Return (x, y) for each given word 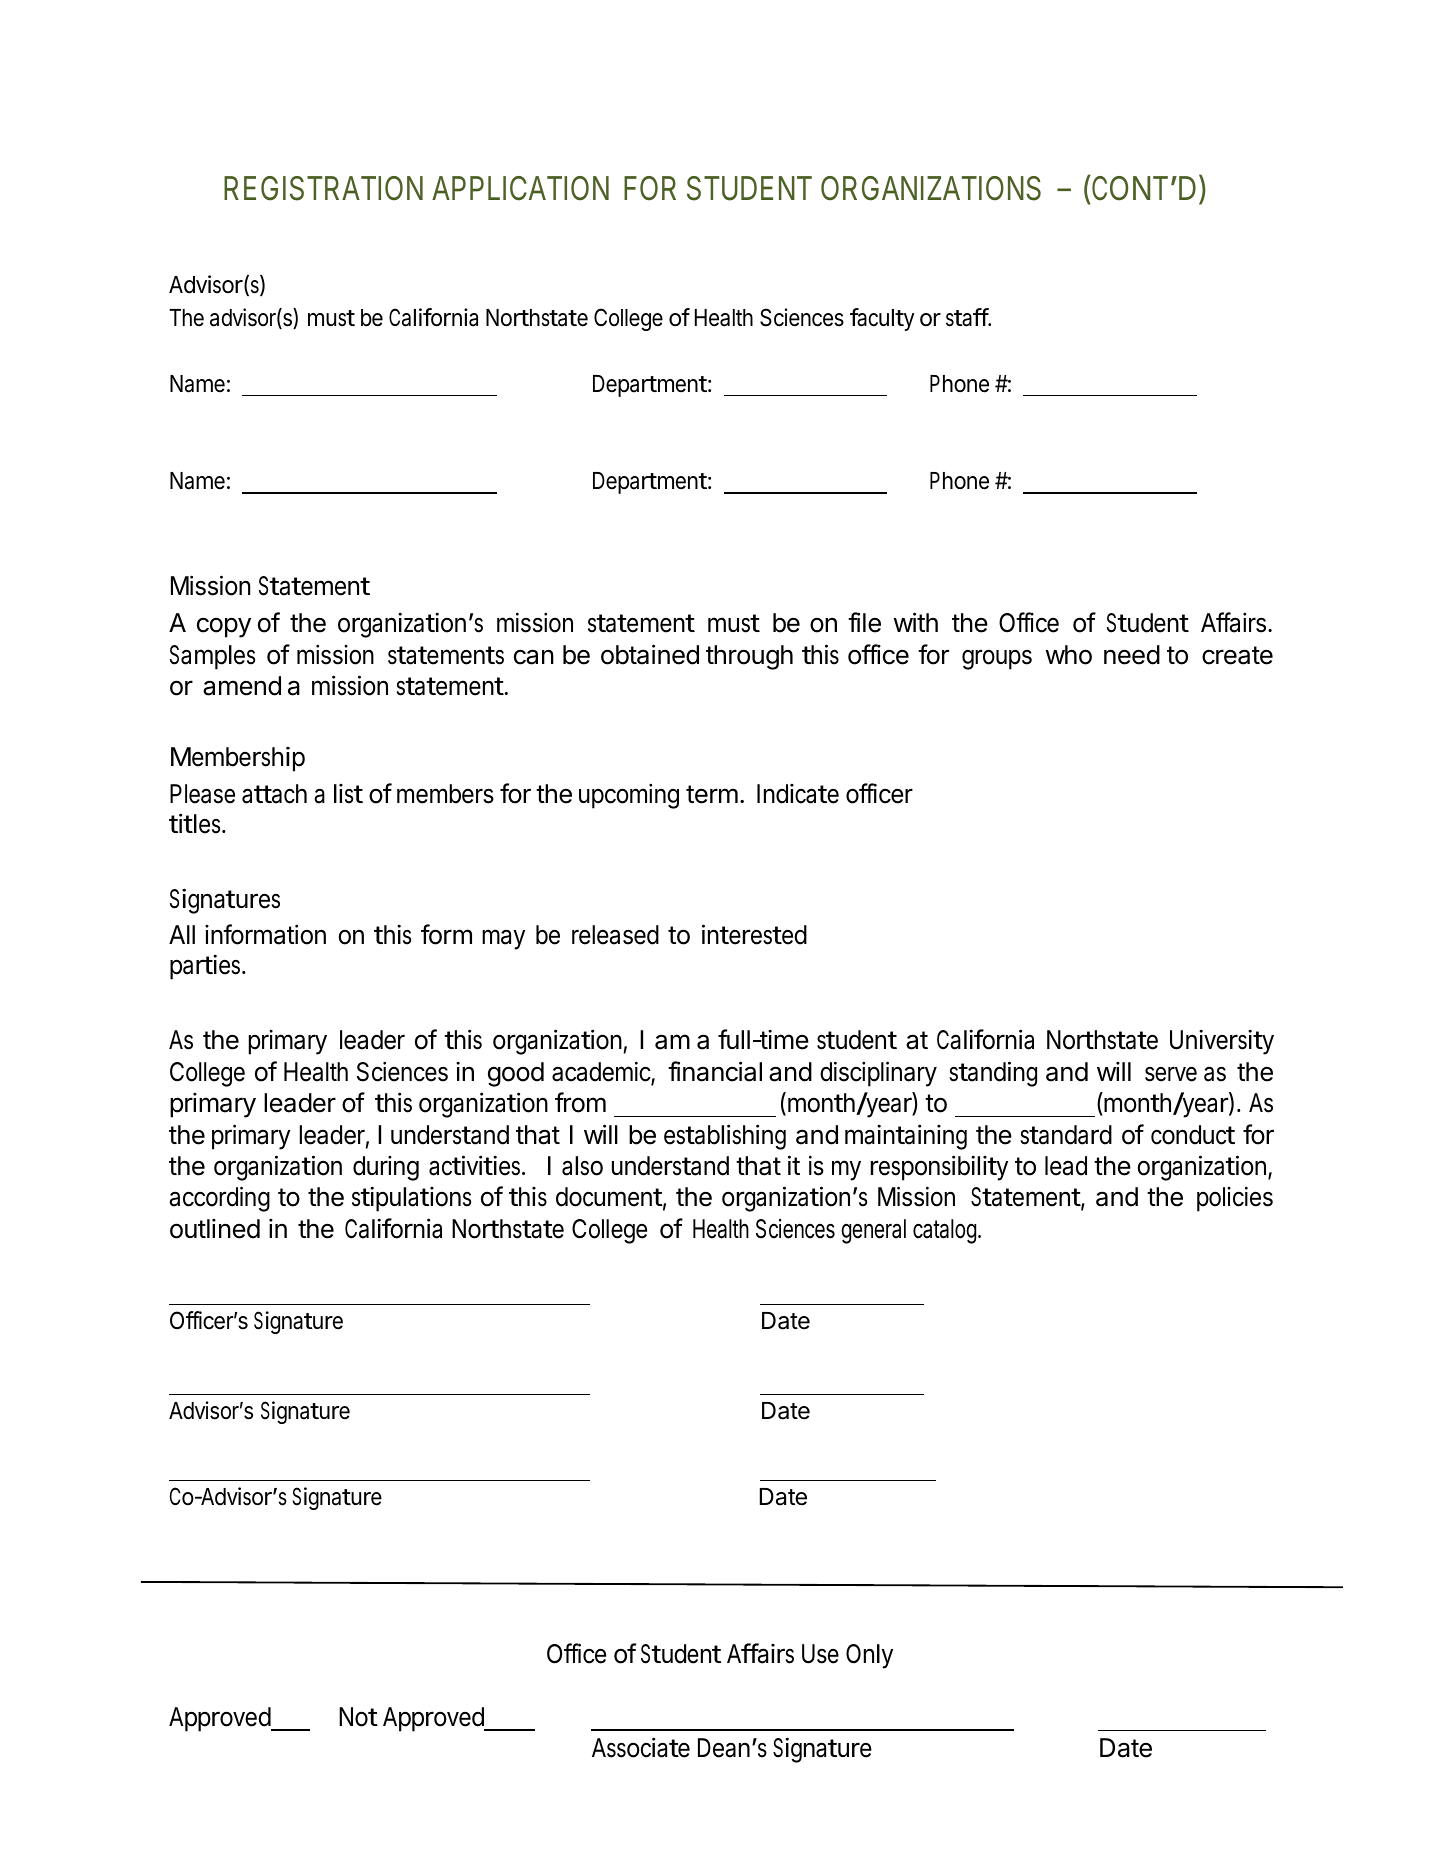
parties (205, 967)
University (1222, 1042)
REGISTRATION (323, 188)
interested (754, 934)
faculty (882, 319)
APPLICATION (520, 188)
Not (358, 1717)
